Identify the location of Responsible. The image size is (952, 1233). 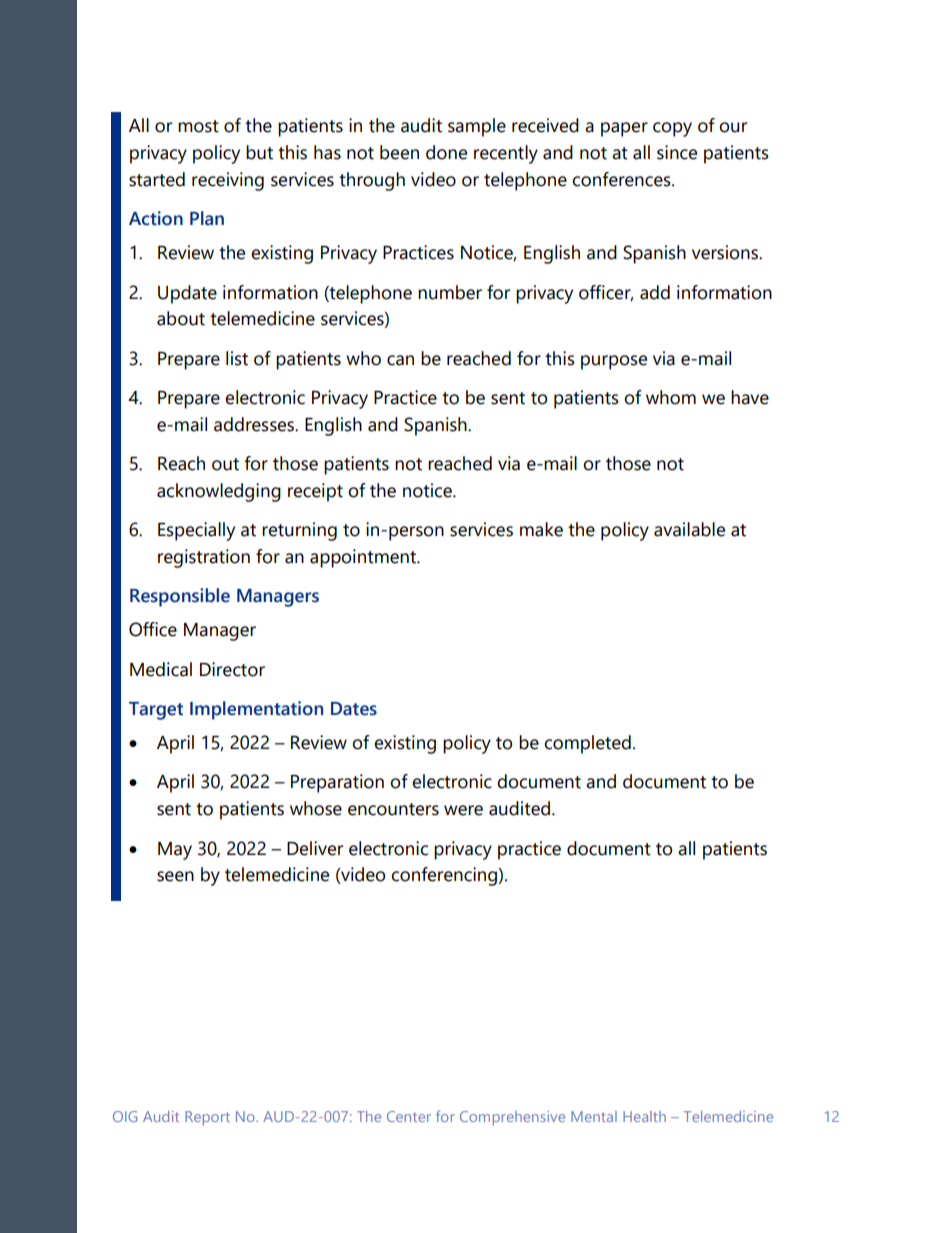
(180, 597).
